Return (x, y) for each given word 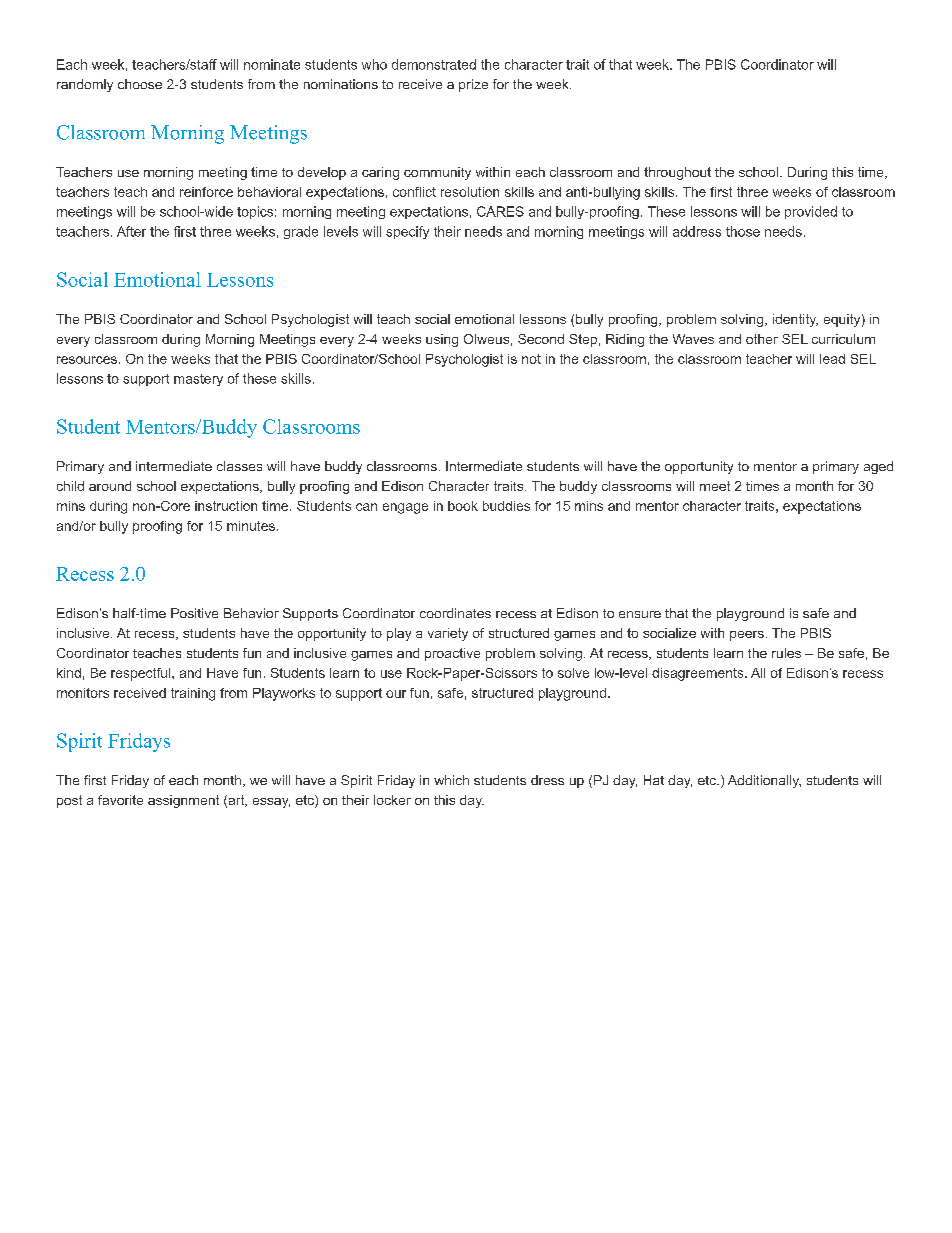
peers (747, 636)
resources (87, 360)
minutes (251, 526)
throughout (677, 173)
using (442, 340)
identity (795, 320)
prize (473, 85)
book (463, 506)
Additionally (764, 781)
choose (140, 84)
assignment (183, 801)
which (451, 780)
